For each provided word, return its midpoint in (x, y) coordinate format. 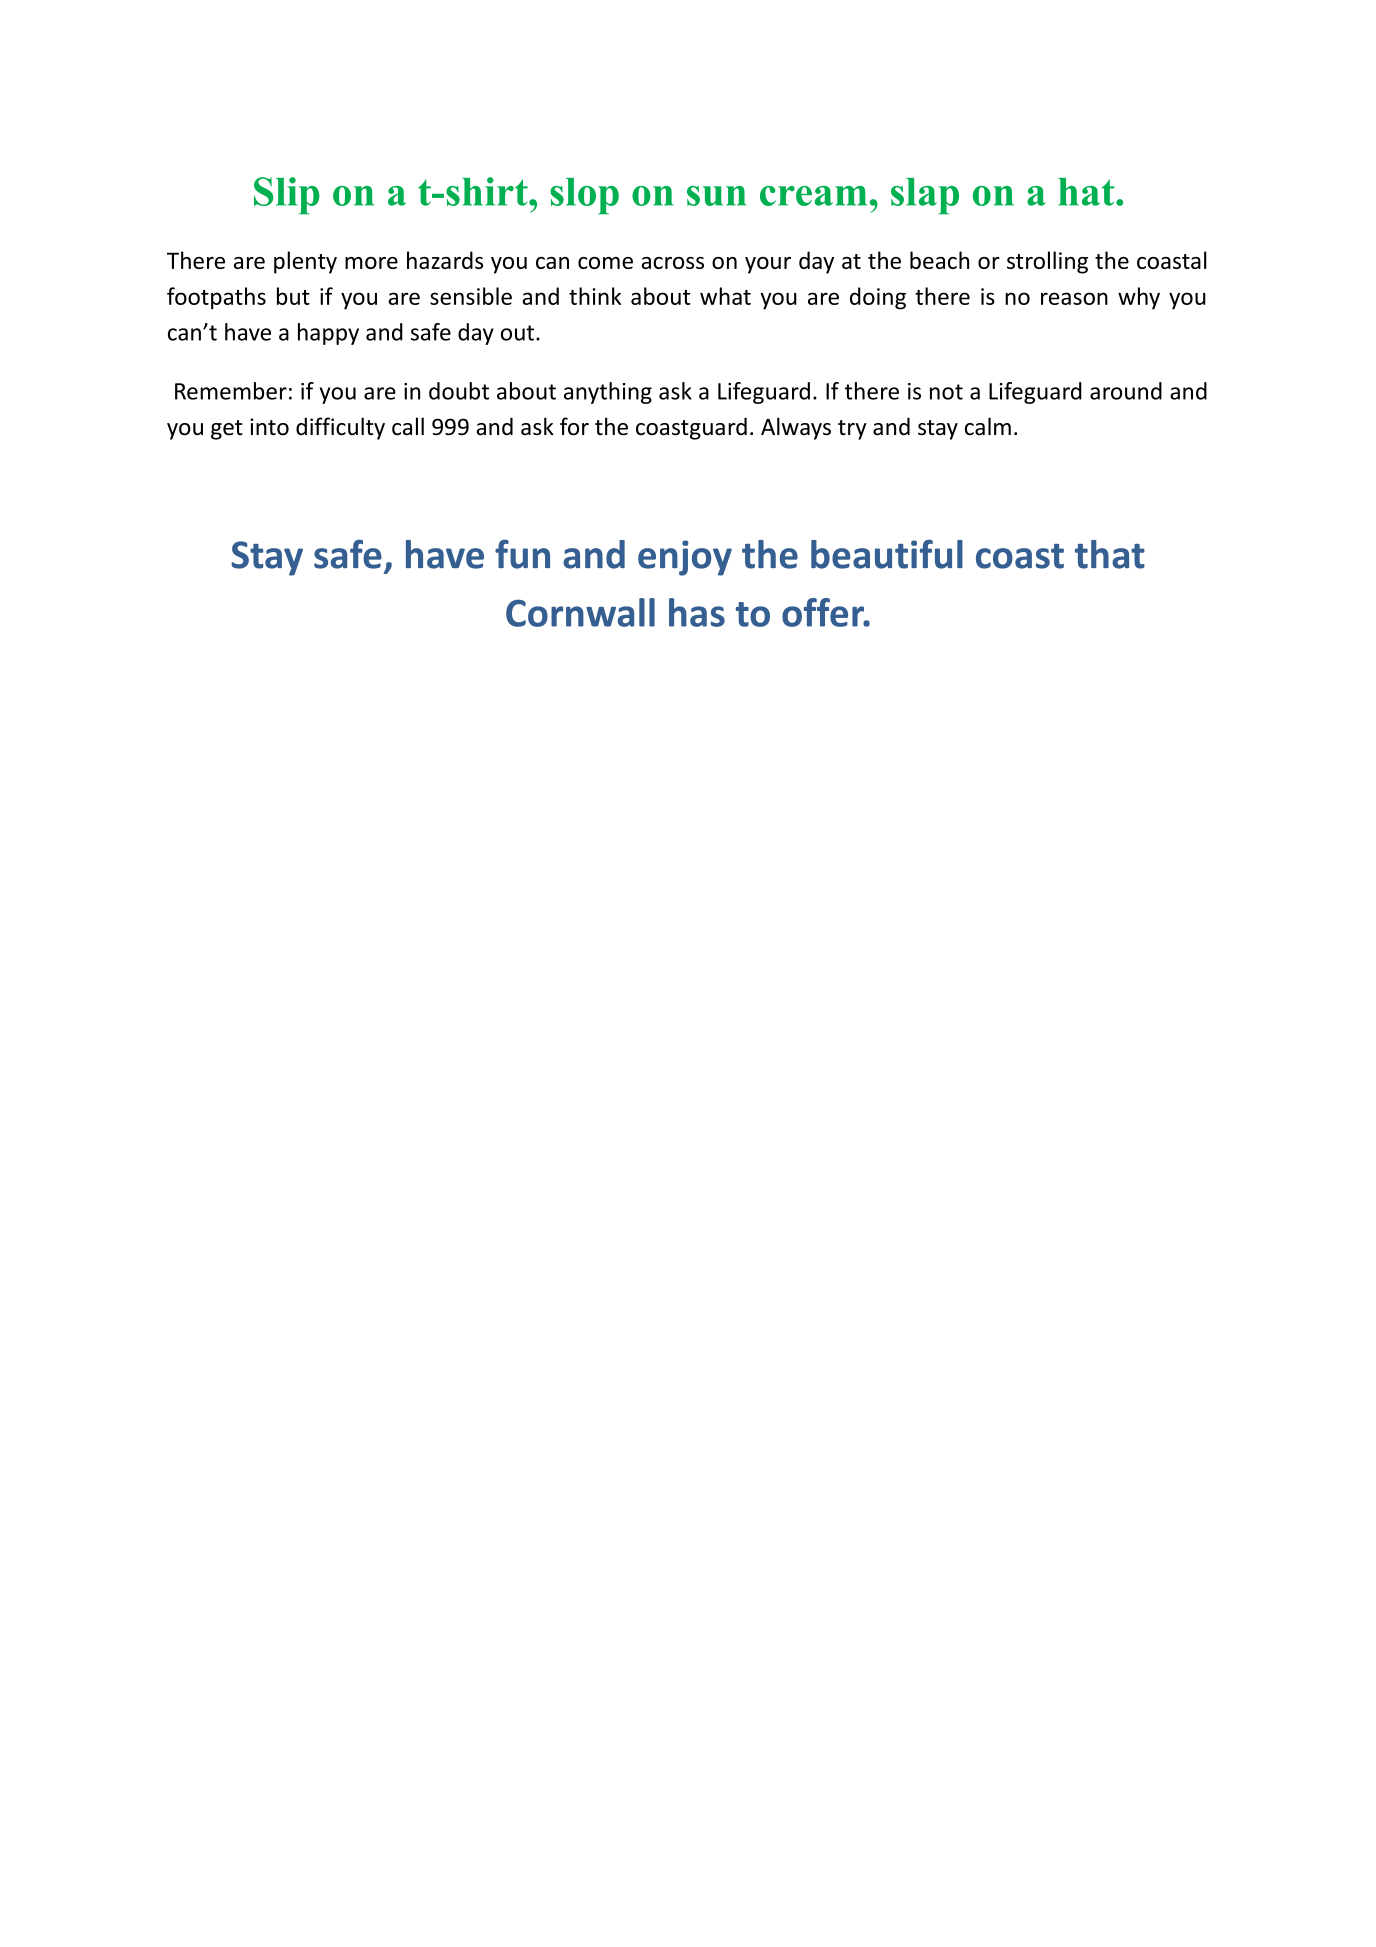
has (697, 612)
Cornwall (580, 612)
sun (716, 196)
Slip (287, 195)
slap (925, 196)
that (1110, 554)
